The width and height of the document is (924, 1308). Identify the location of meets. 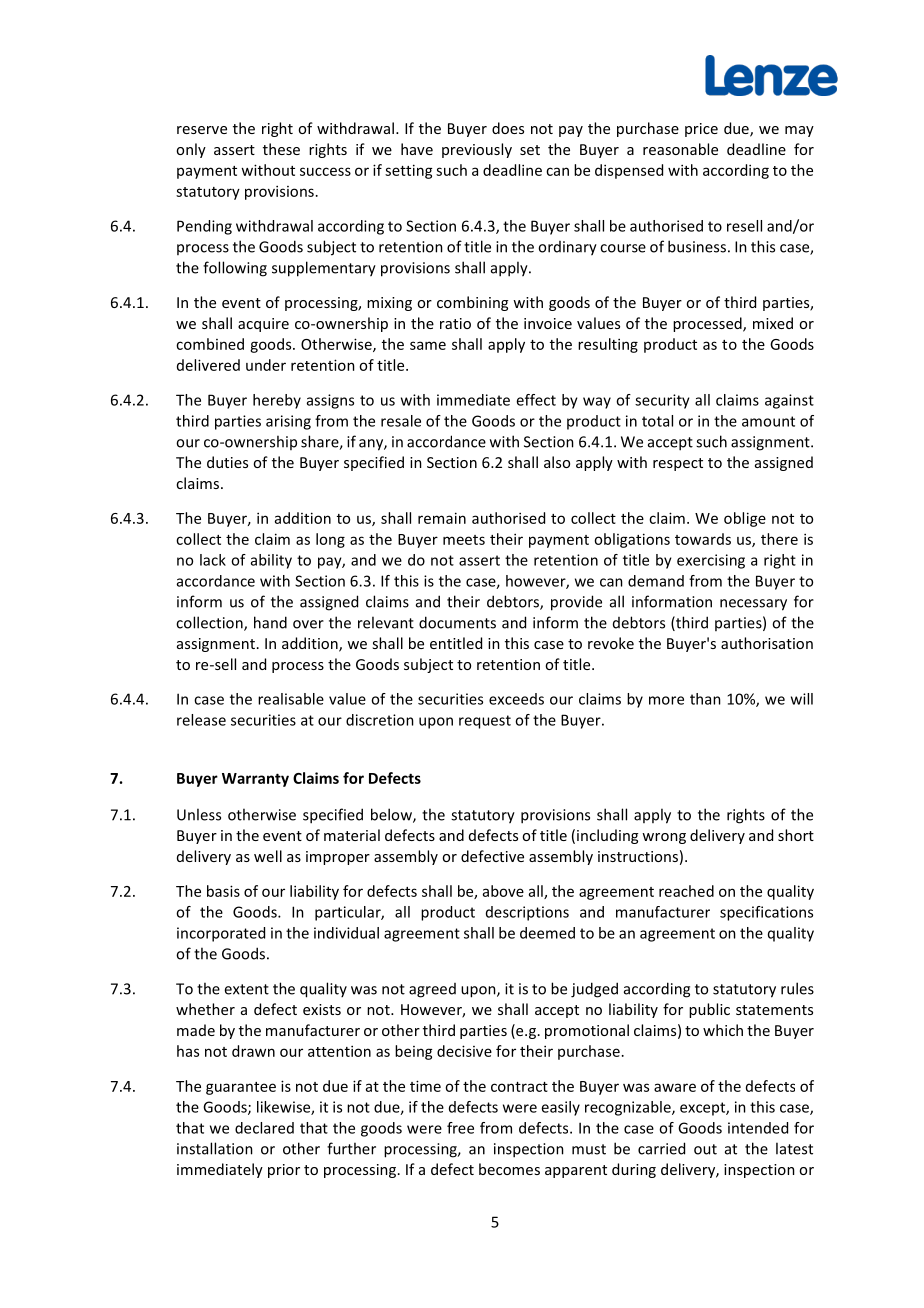
(464, 540).
